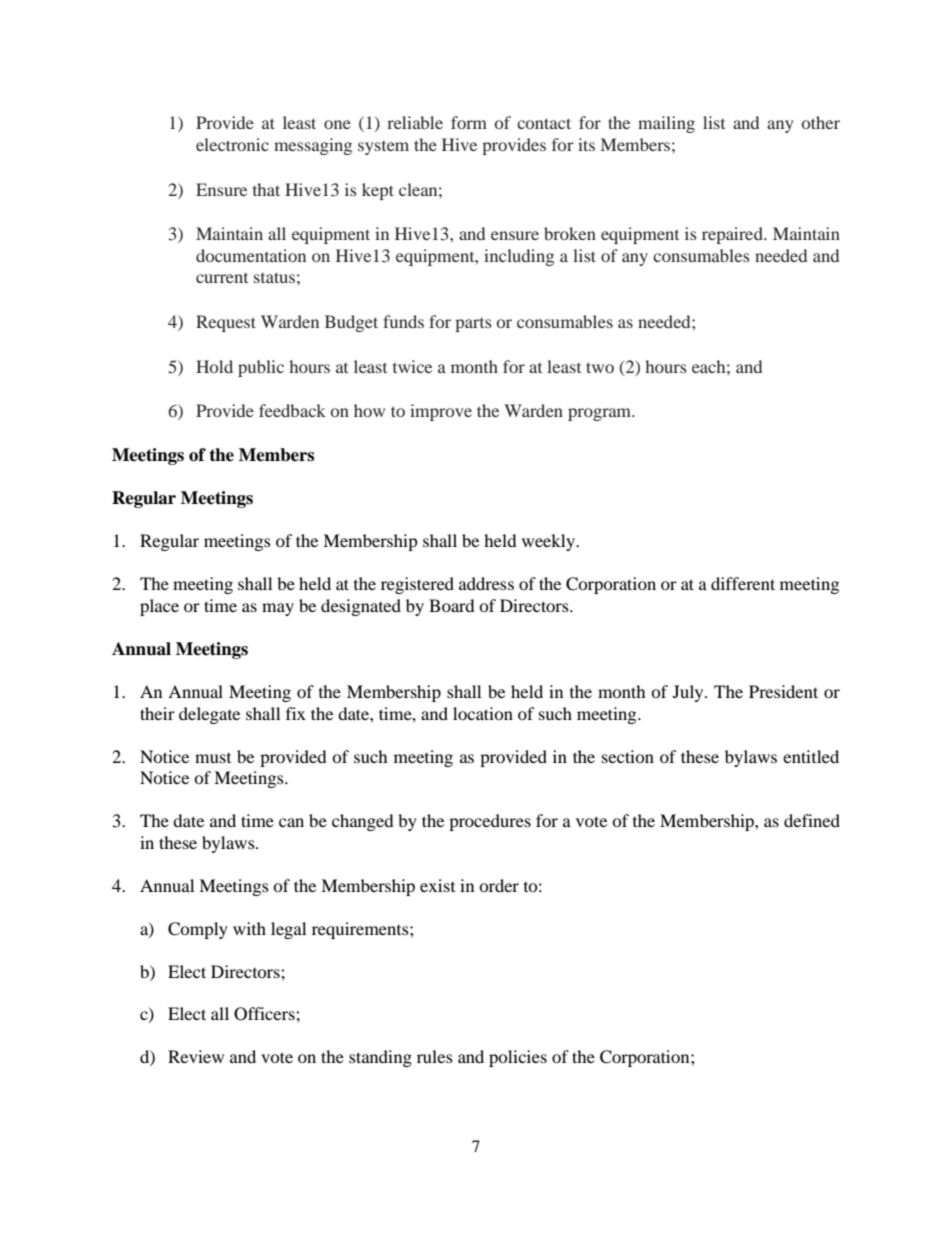  Describe the element at coordinates (266, 189) in the screenshot. I see `that` at that location.
